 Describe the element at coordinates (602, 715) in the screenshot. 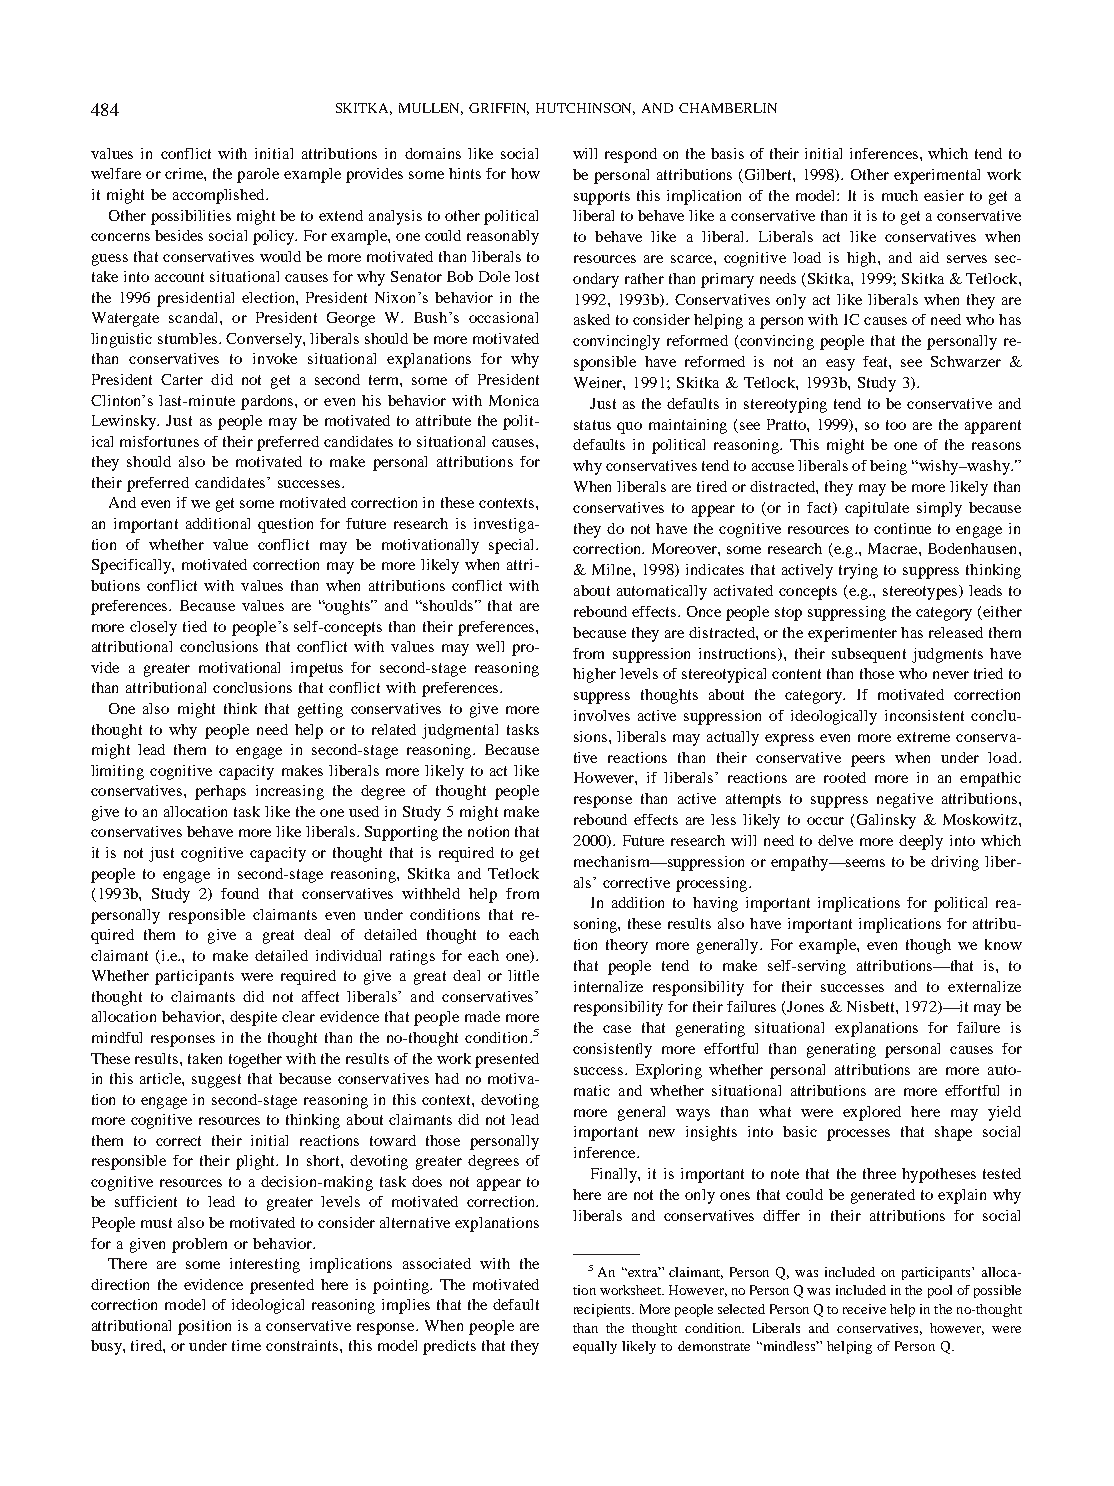

I see `involves` at that location.
